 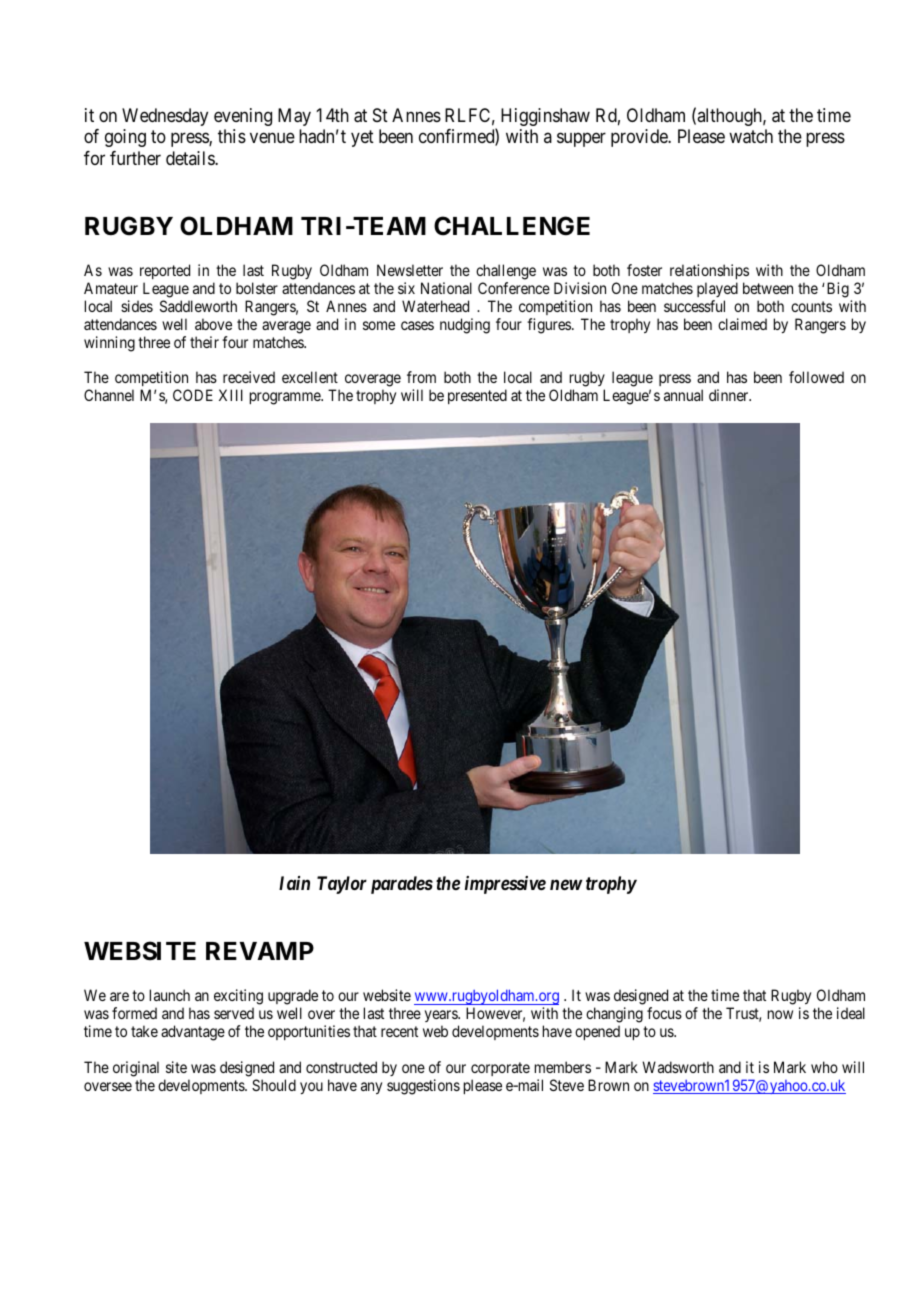 What do you see at coordinates (581, 140) in the screenshot?
I see `supper` at bounding box center [581, 140].
